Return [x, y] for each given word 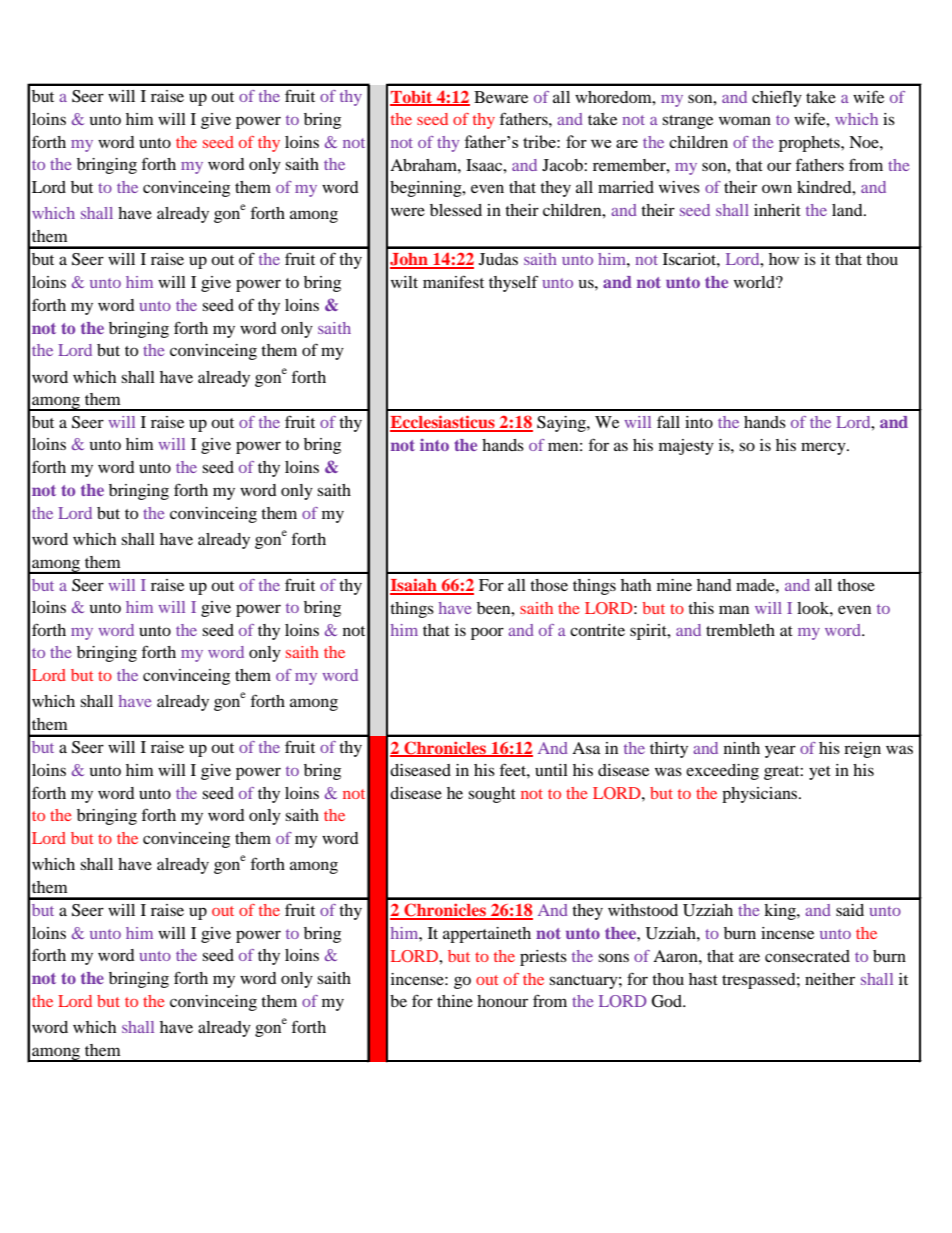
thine [455, 1001]
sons [613, 957]
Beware [501, 97]
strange [687, 122]
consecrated [807, 956]
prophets [810, 144]
